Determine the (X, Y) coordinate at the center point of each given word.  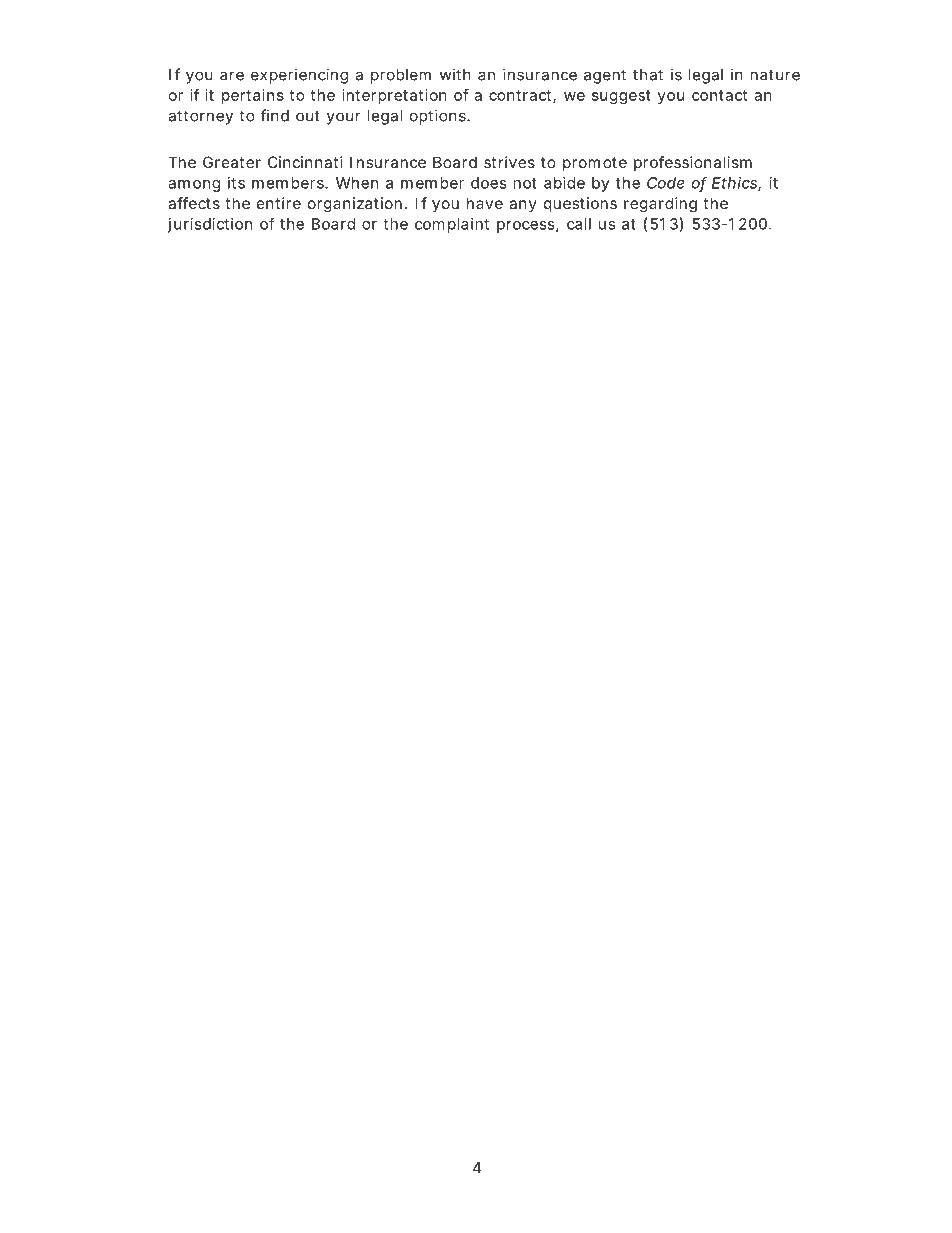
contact (719, 95)
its (236, 183)
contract (520, 95)
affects (194, 203)
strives (509, 162)
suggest (621, 97)
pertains (253, 96)
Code (666, 183)
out (308, 116)
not (525, 183)
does (489, 183)
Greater (232, 162)
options (438, 117)
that (648, 75)
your (344, 118)
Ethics (734, 183)
